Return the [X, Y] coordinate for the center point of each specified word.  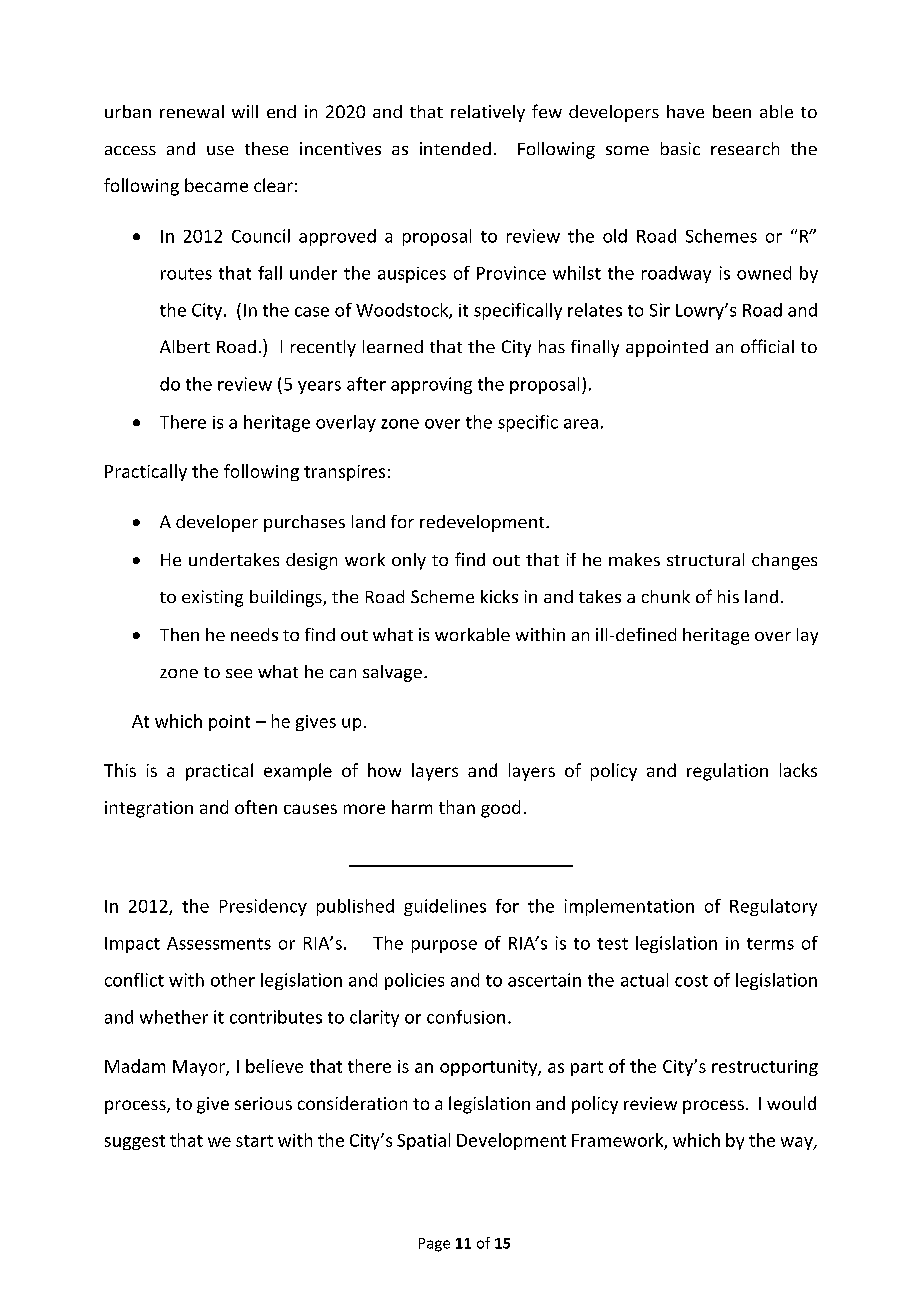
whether [174, 1017]
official [767, 346]
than [457, 807]
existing [212, 598]
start [254, 1141]
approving [431, 385]
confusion [466, 1017]
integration [149, 809]
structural [705, 559]
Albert [185, 346]
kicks [499, 596]
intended [455, 148]
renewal [192, 111]
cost [691, 981]
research [745, 148]
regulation [727, 772]
